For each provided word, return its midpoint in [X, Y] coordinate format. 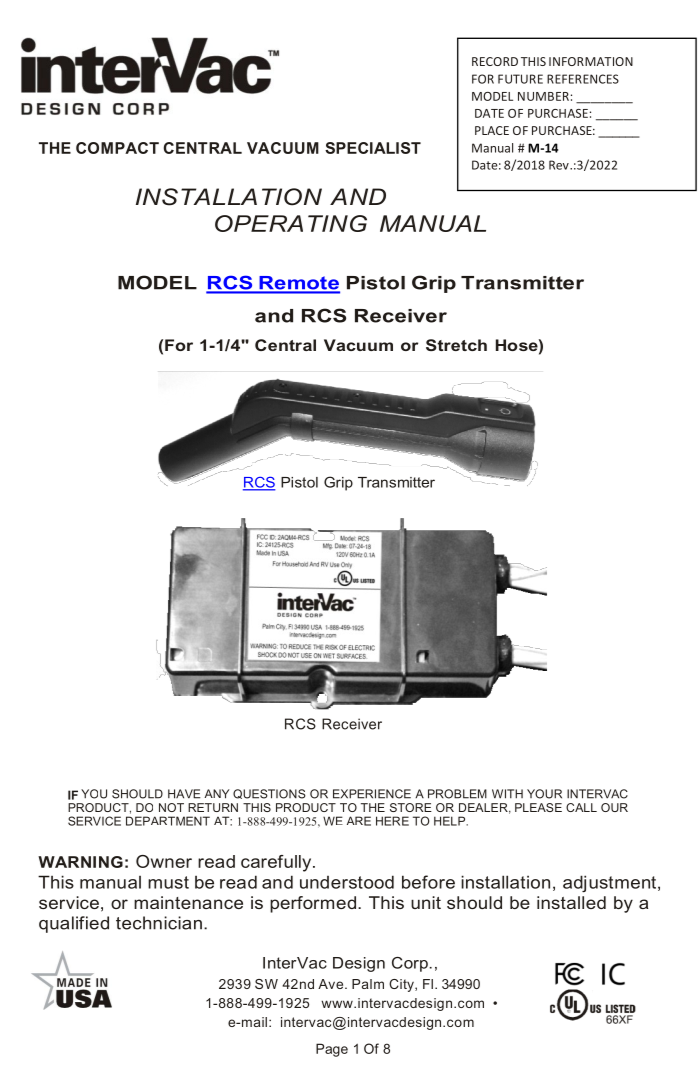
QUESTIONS [269, 794]
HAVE [184, 794]
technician [159, 923]
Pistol [376, 283]
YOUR [544, 794]
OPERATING [291, 223]
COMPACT [117, 148]
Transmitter [522, 283]
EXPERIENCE [372, 794]
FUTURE [520, 79]
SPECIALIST [373, 148]
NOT [171, 807]
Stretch [456, 345]
